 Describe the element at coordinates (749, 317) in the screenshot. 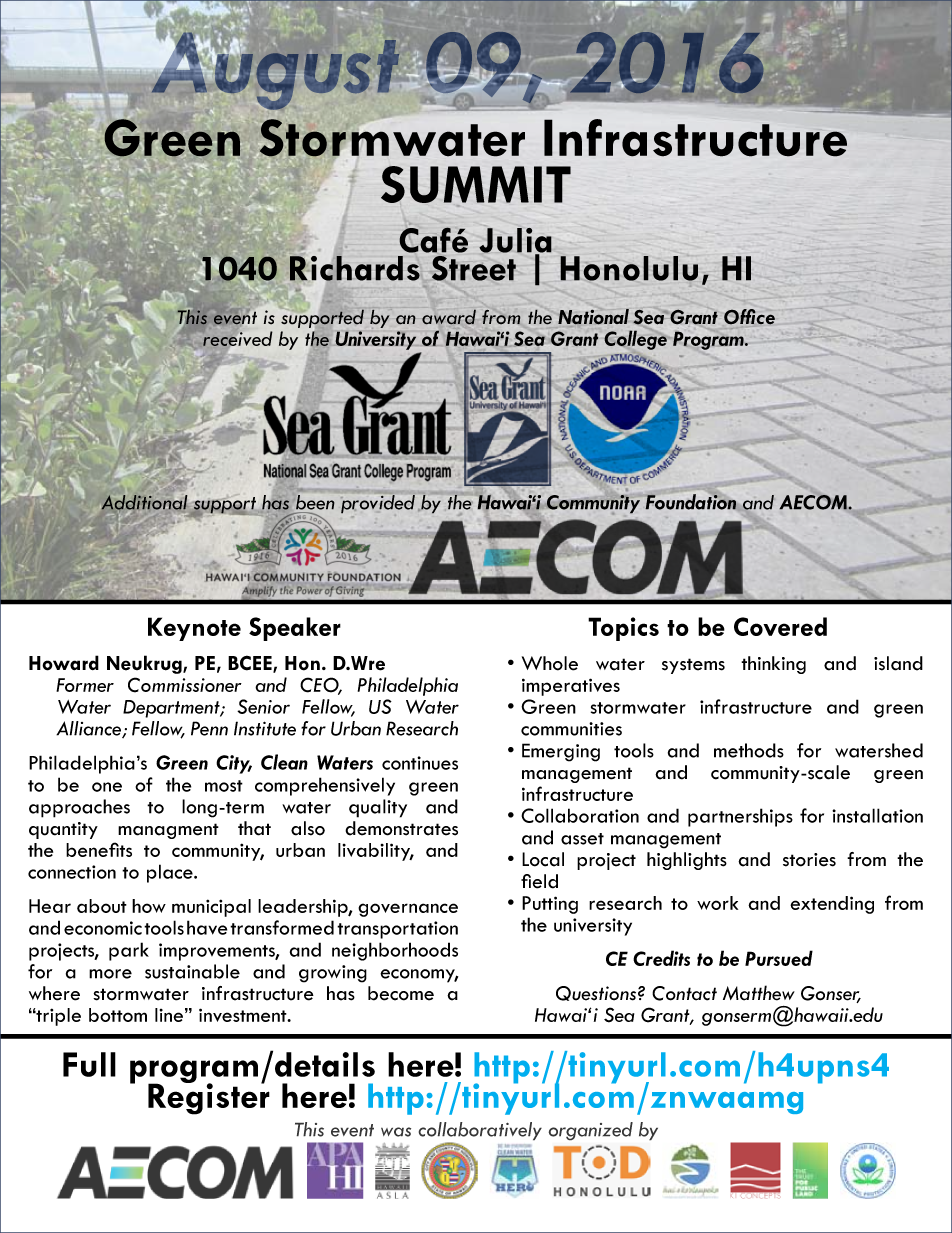

I see `Office` at that location.
